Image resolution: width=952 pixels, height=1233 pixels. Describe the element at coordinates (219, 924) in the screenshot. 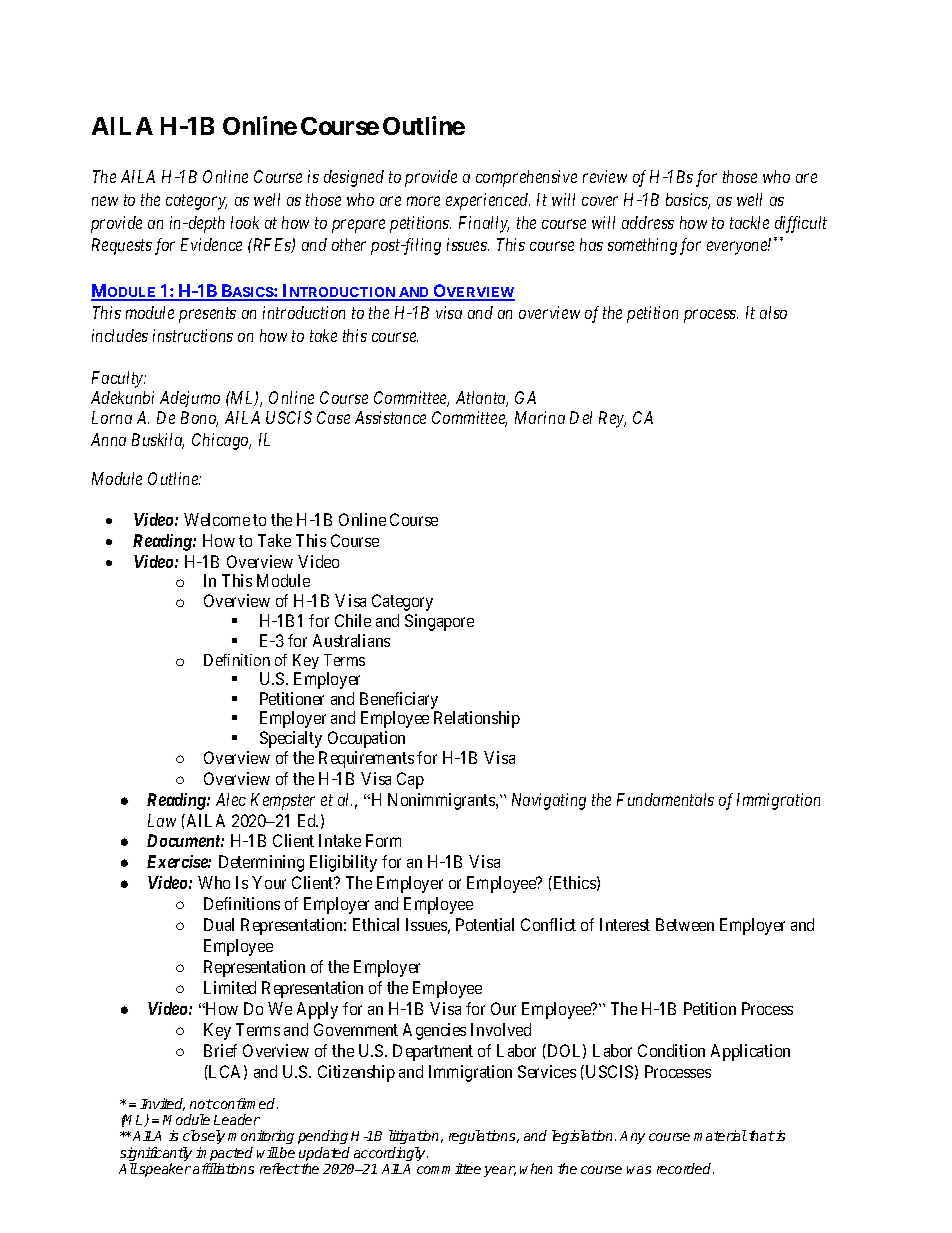

I see `Dual` at that location.
